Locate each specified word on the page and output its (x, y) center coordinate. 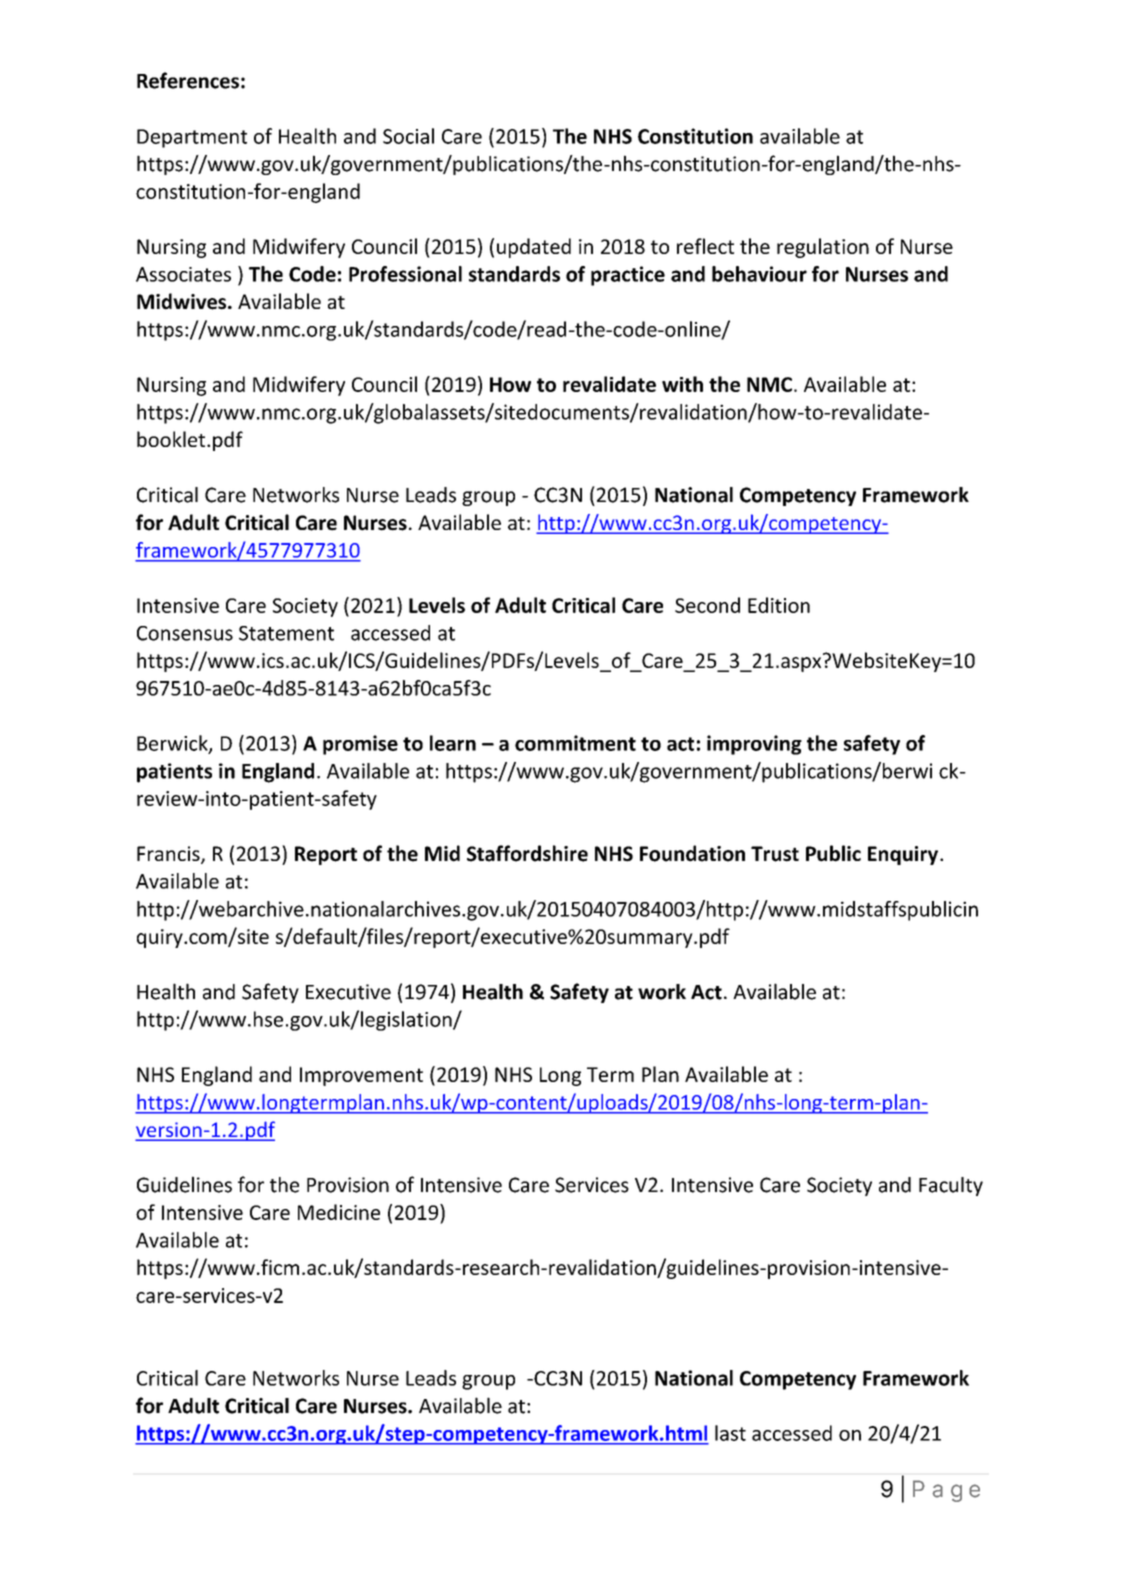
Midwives (183, 301)
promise (360, 745)
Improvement (361, 1076)
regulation (823, 248)
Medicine (339, 1212)
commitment (575, 743)
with (682, 384)
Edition (779, 605)
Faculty (951, 1186)
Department (192, 138)
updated (534, 248)
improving (754, 745)
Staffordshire (527, 853)
